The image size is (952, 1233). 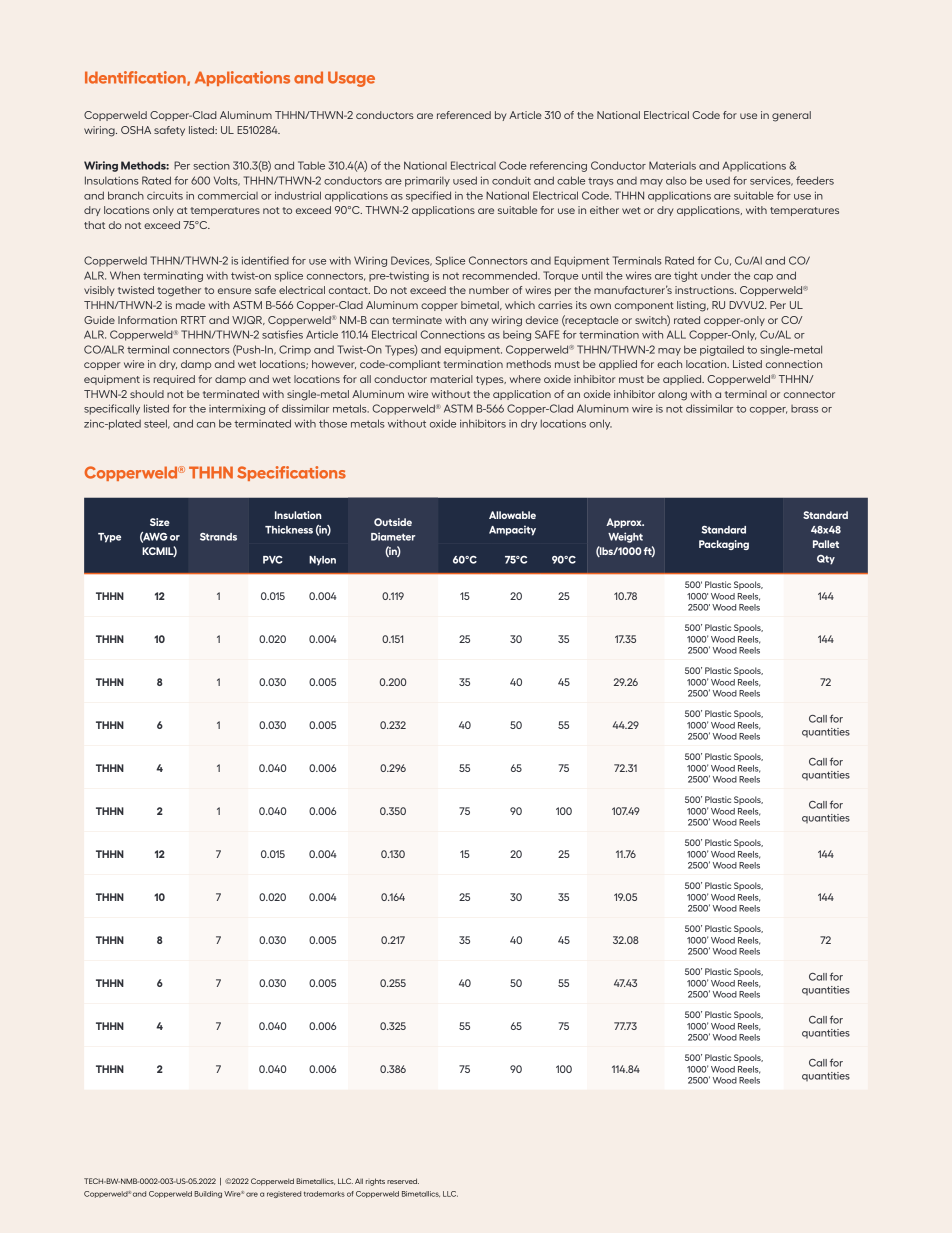 I want to click on Size, so click(x=160, y=522).
